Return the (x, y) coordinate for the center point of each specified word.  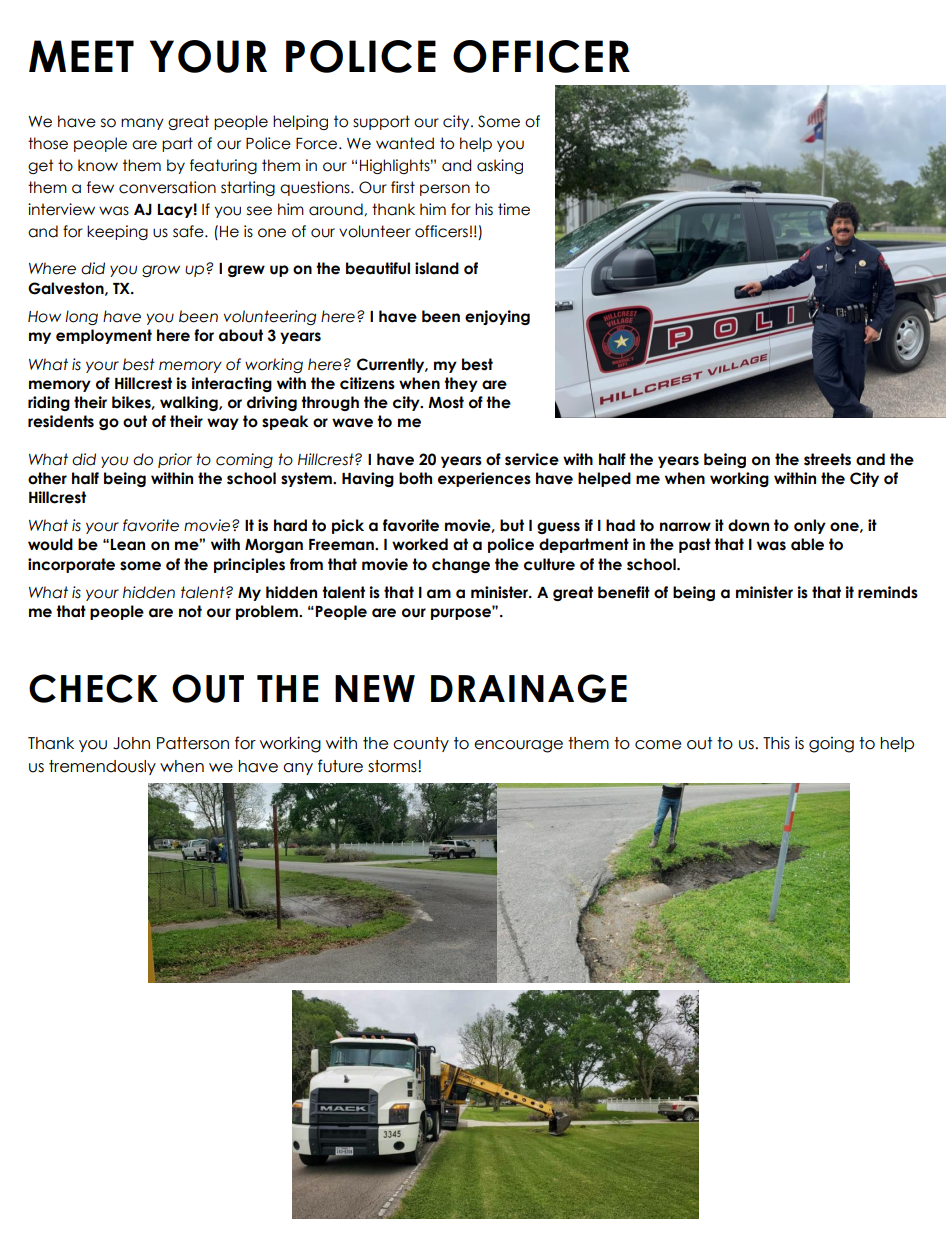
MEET (81, 56)
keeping (117, 232)
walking (190, 403)
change (461, 565)
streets (827, 459)
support (381, 122)
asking (500, 166)
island (437, 268)
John (131, 743)
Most (446, 402)
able (807, 544)
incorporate (71, 565)
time (514, 209)
